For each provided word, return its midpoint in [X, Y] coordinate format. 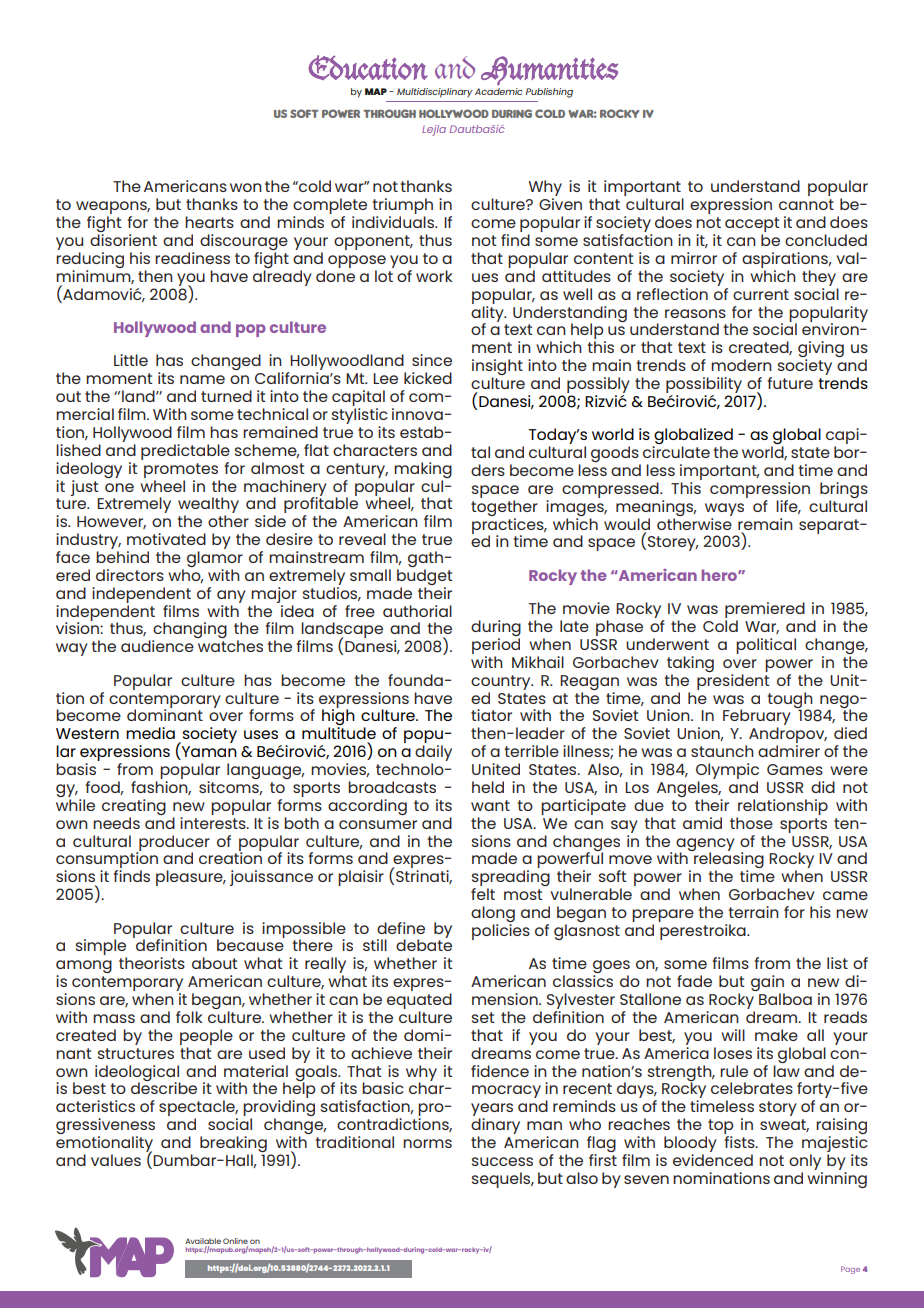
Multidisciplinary [435, 93]
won [246, 187]
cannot [806, 204]
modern [741, 365]
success [502, 1161]
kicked [428, 378]
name [202, 379]
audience [157, 646]
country [502, 682]
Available [203, 1242]
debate [424, 944]
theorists [152, 963]
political [766, 646]
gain [768, 984]
